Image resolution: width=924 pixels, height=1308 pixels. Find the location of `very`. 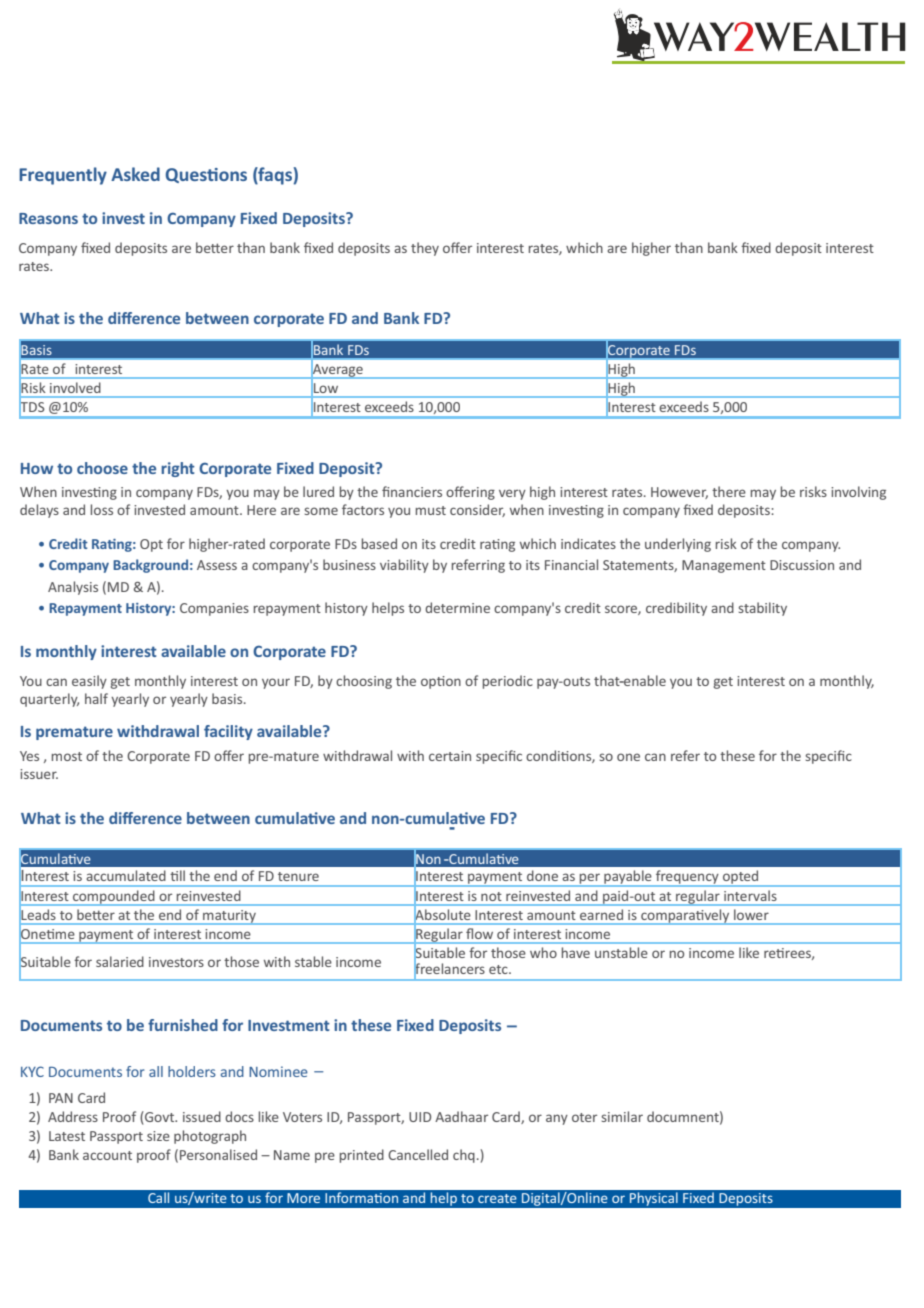

very is located at coordinates (512, 494).
